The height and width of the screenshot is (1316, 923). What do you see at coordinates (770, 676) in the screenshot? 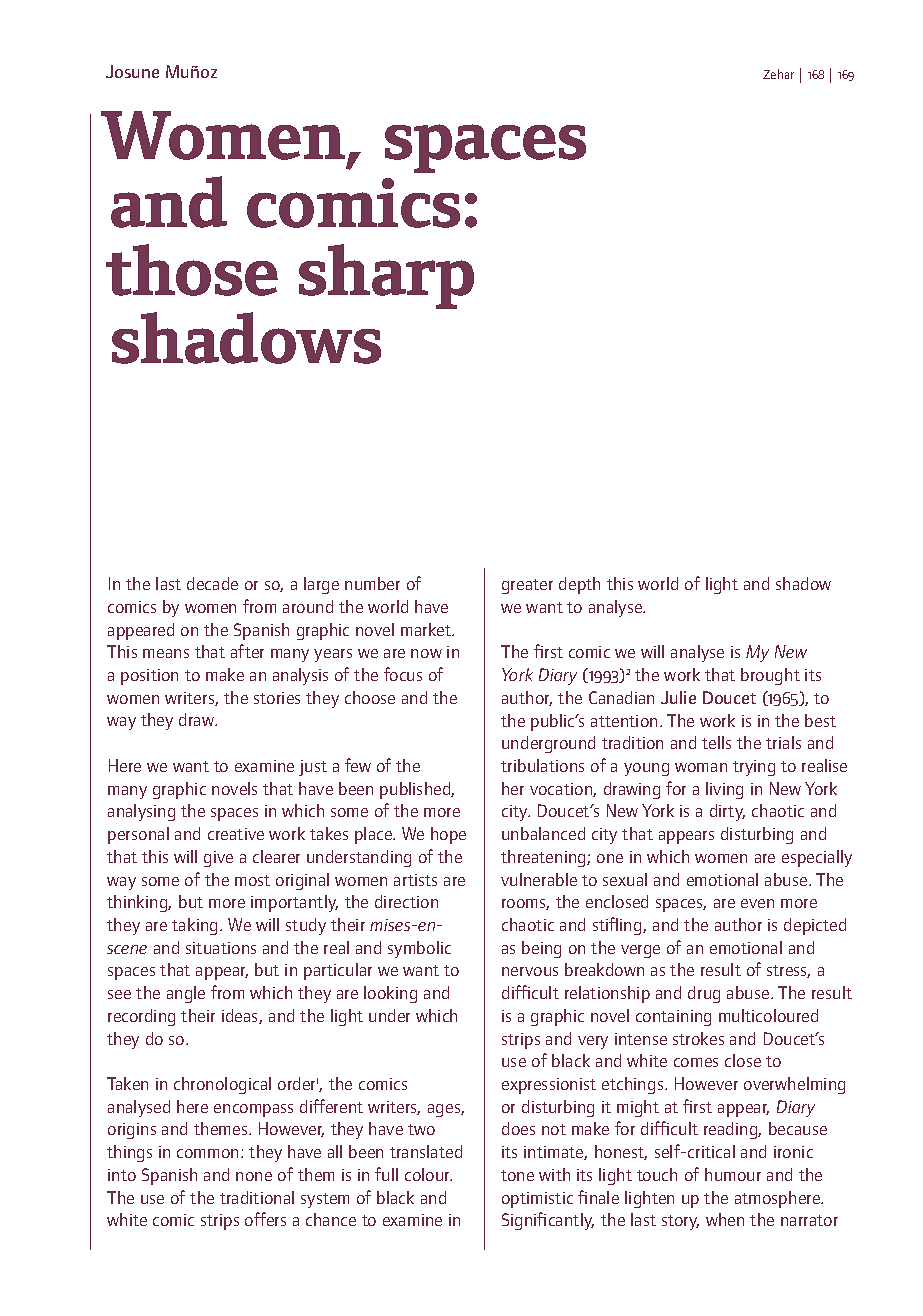
I see `brought` at bounding box center [770, 676].
